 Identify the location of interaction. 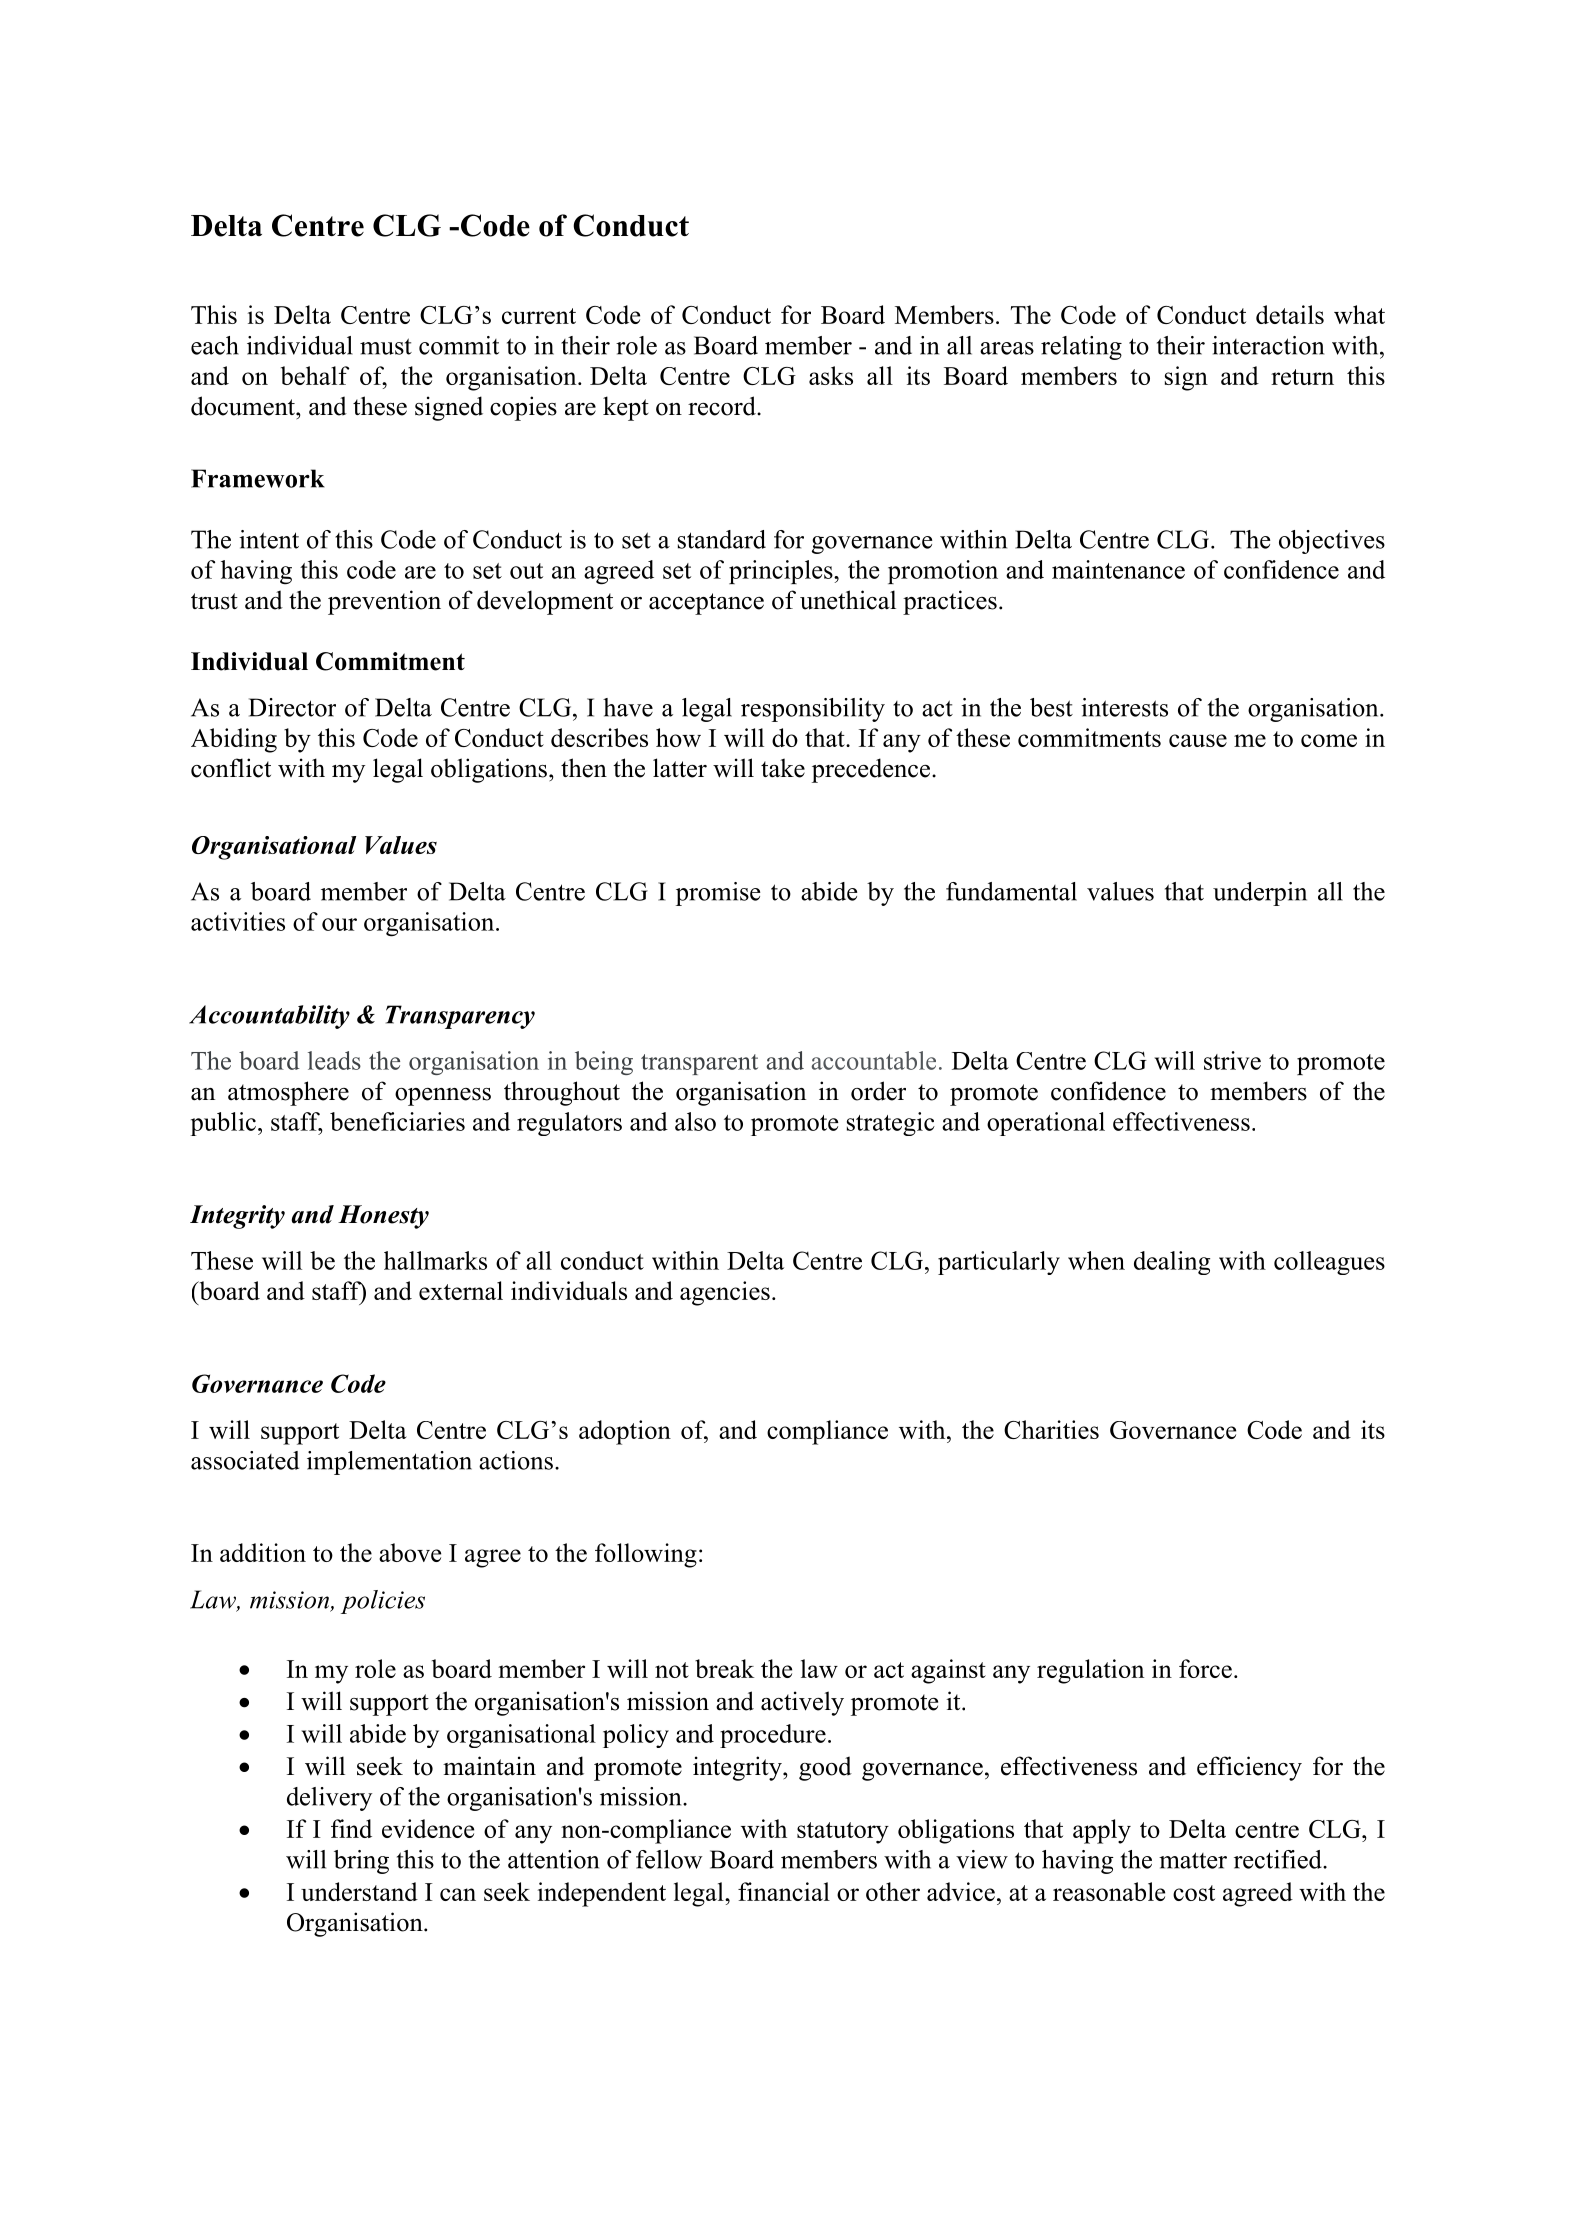
(1268, 345).
